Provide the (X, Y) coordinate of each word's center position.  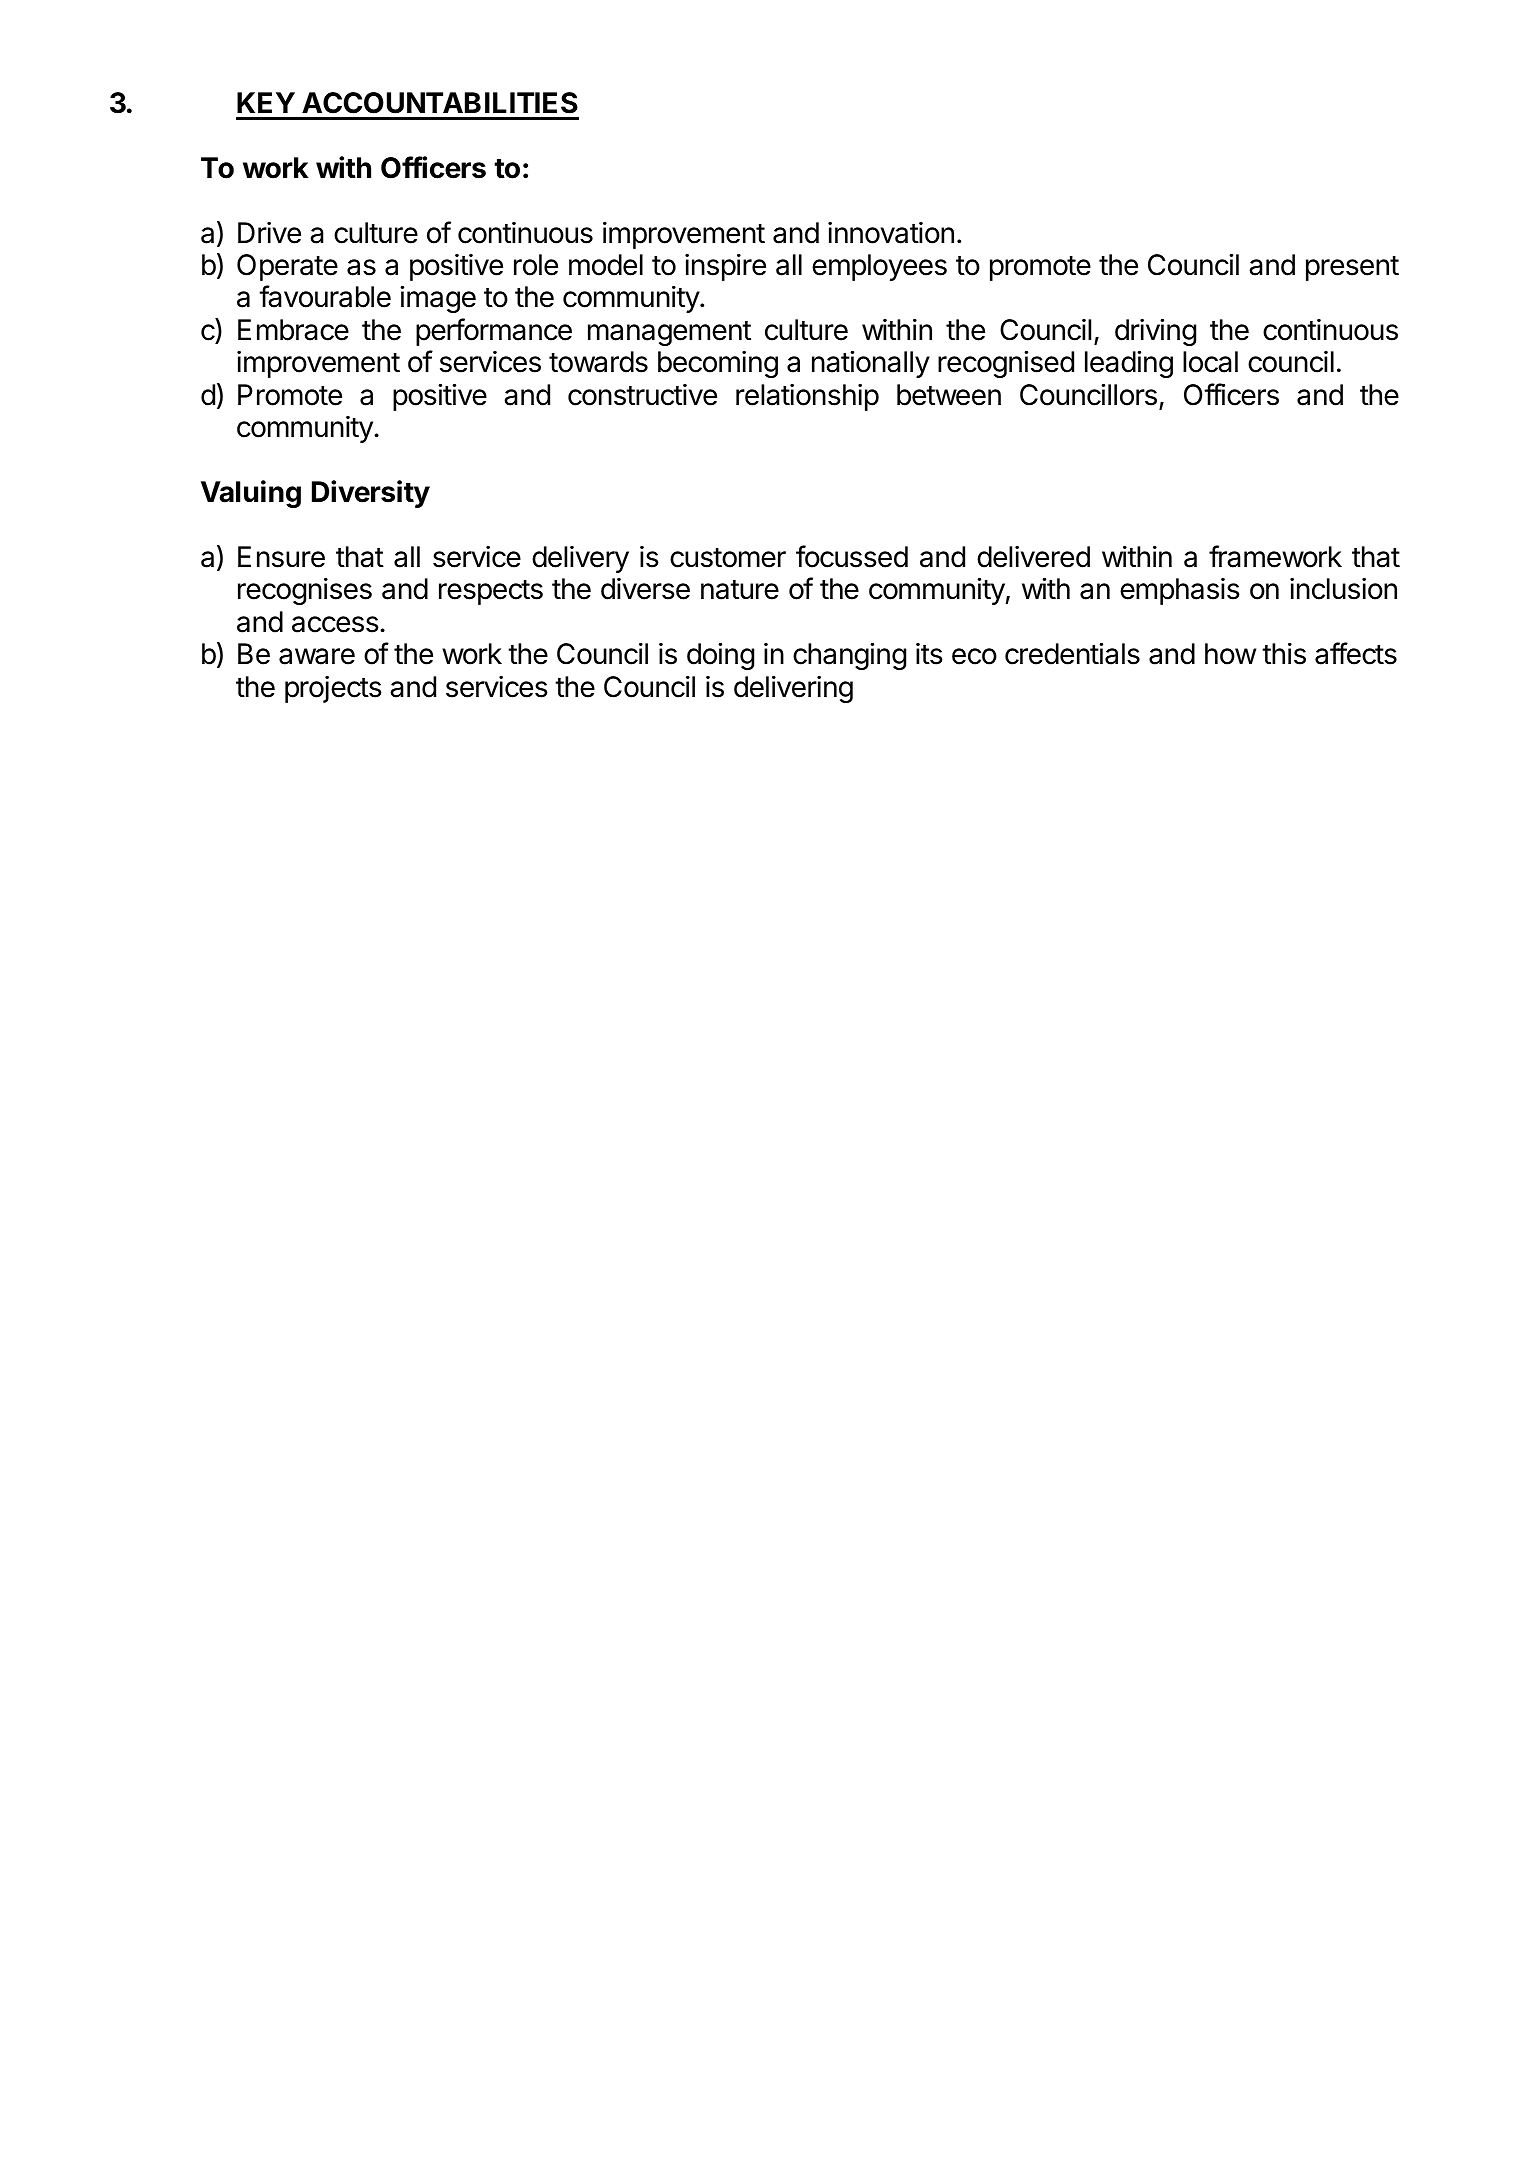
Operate (287, 267)
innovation (891, 233)
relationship (807, 397)
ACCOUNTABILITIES (440, 103)
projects (333, 689)
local (1210, 362)
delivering (793, 689)
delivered (1033, 557)
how (1230, 654)
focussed (852, 556)
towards (598, 362)
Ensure (281, 557)
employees (879, 267)
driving (1155, 332)
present (1352, 268)
